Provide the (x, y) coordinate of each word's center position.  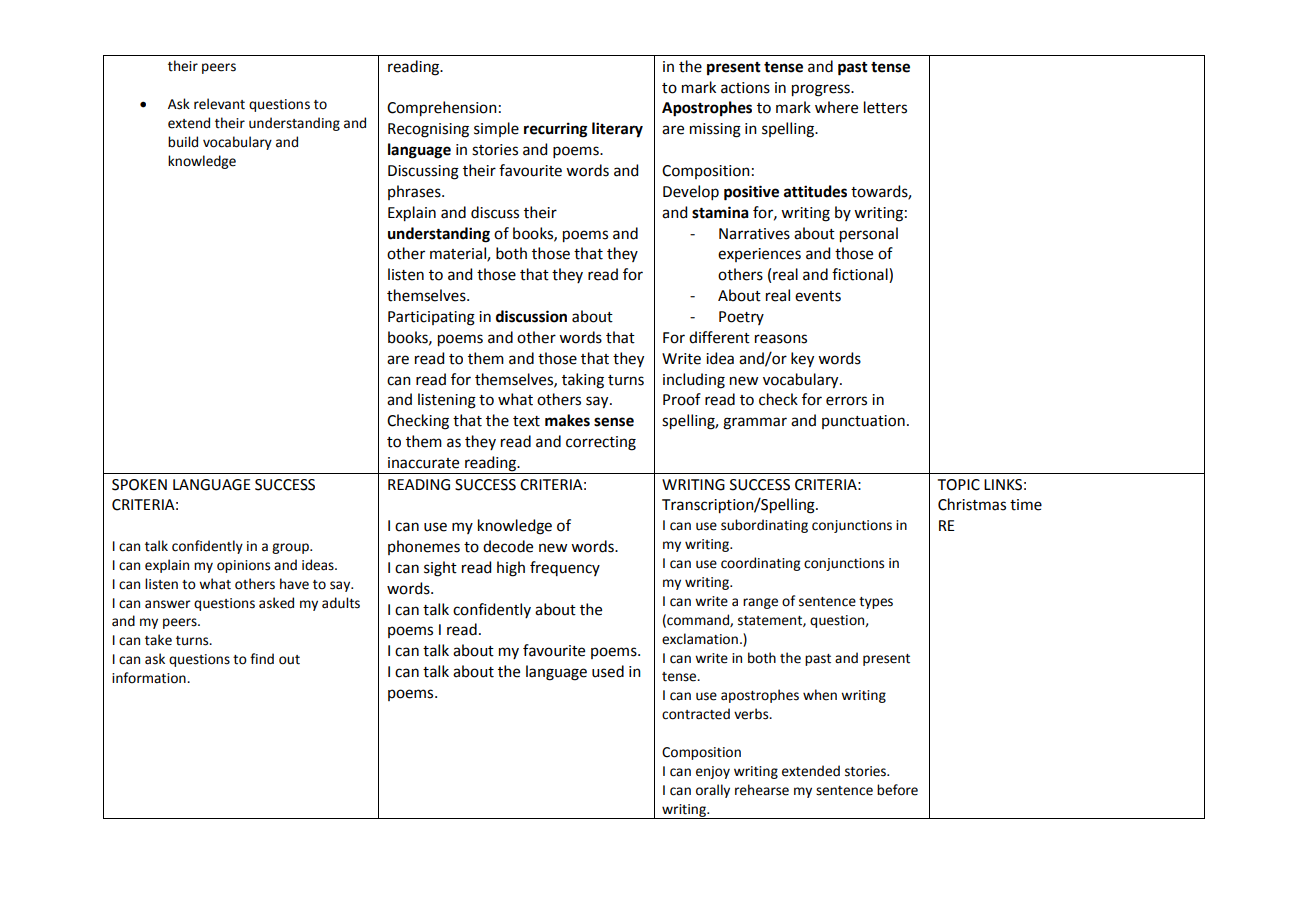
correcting (601, 443)
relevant (219, 104)
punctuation (863, 422)
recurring (555, 130)
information (150, 678)
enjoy (713, 772)
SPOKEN (139, 485)
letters (885, 107)
